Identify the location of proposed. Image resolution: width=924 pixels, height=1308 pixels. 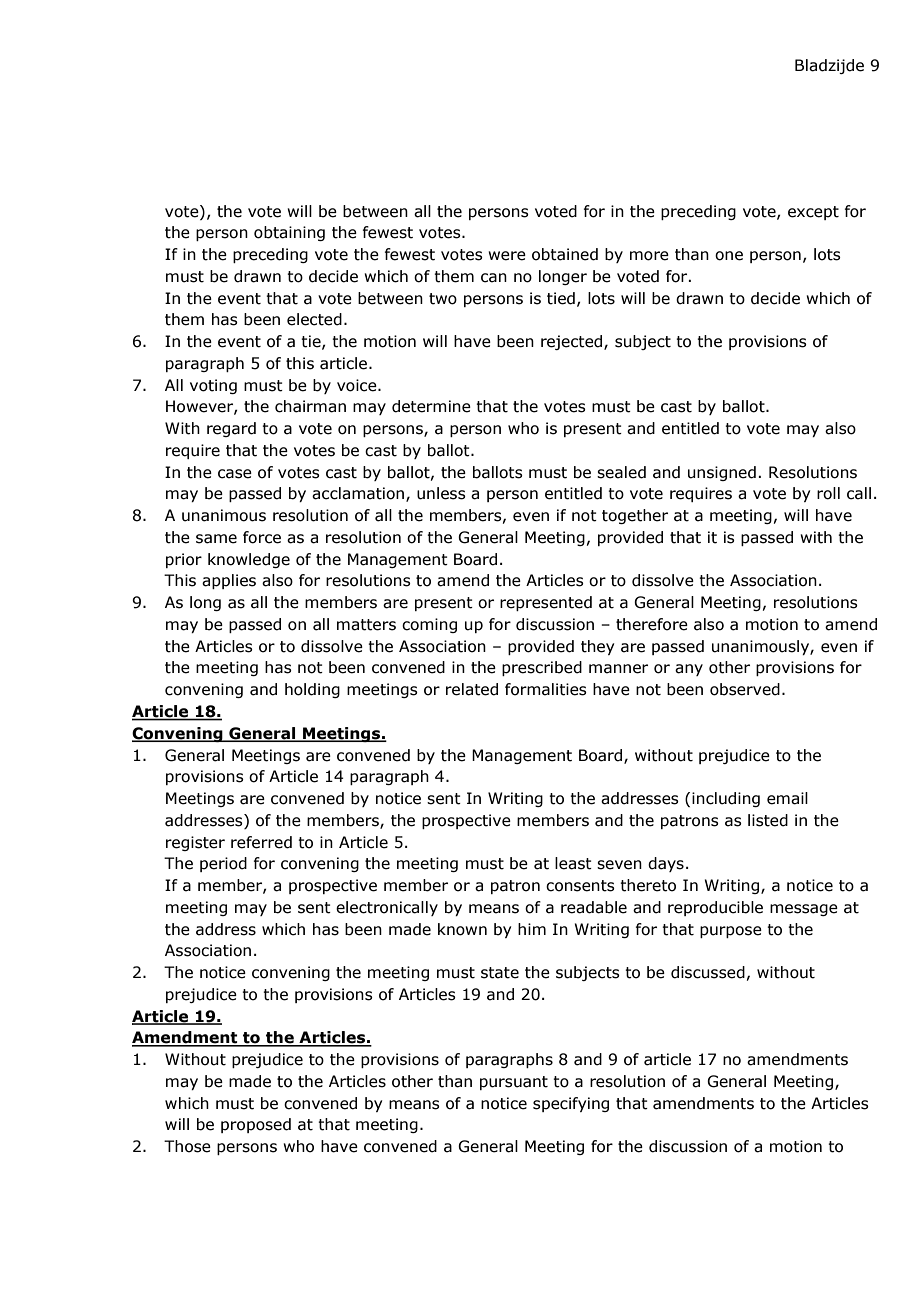
(256, 1125).
